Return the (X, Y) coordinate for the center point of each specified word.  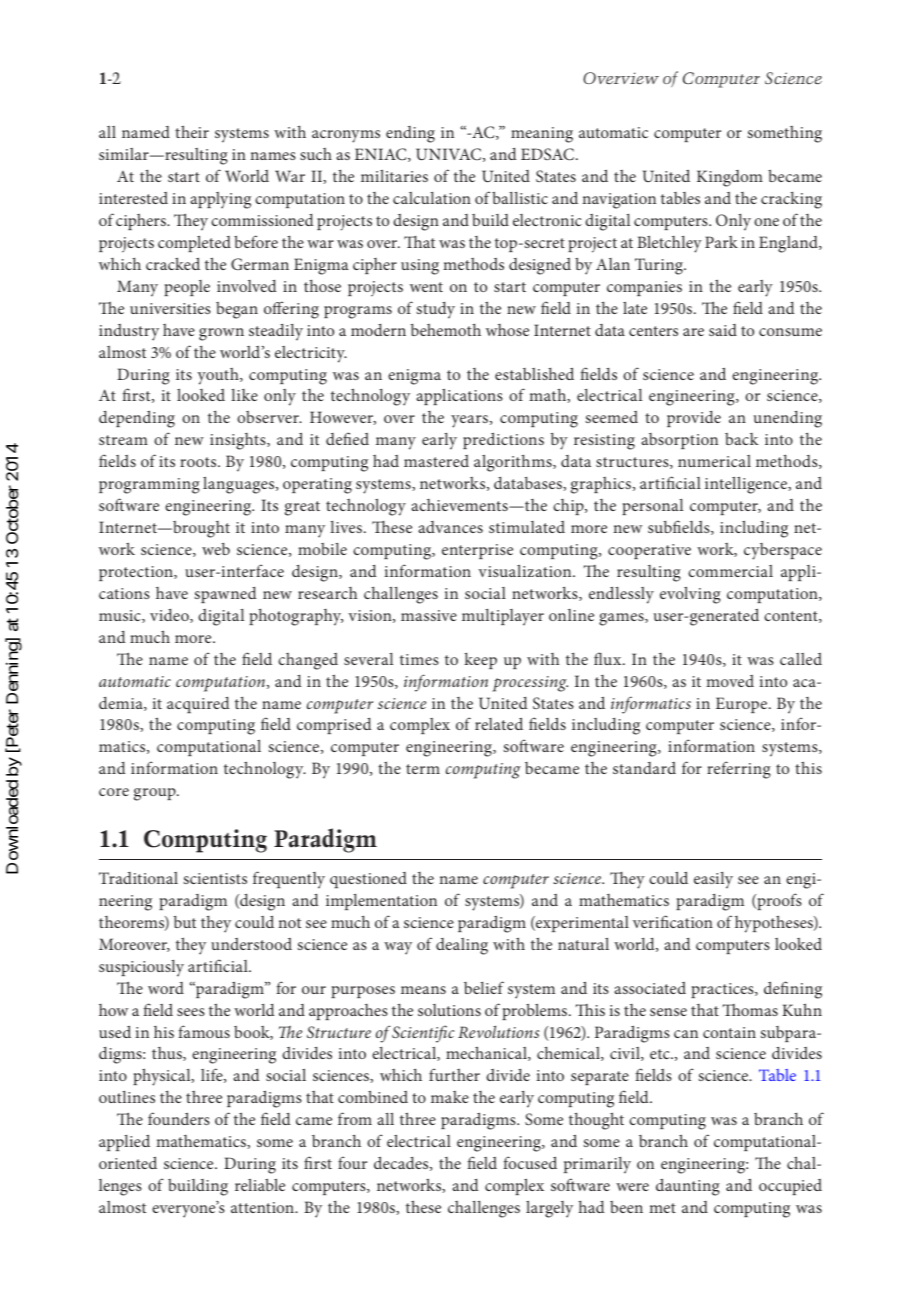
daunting (688, 1187)
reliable (260, 1185)
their (192, 131)
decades (402, 1163)
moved (730, 681)
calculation (432, 198)
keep (480, 660)
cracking (791, 200)
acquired (198, 705)
